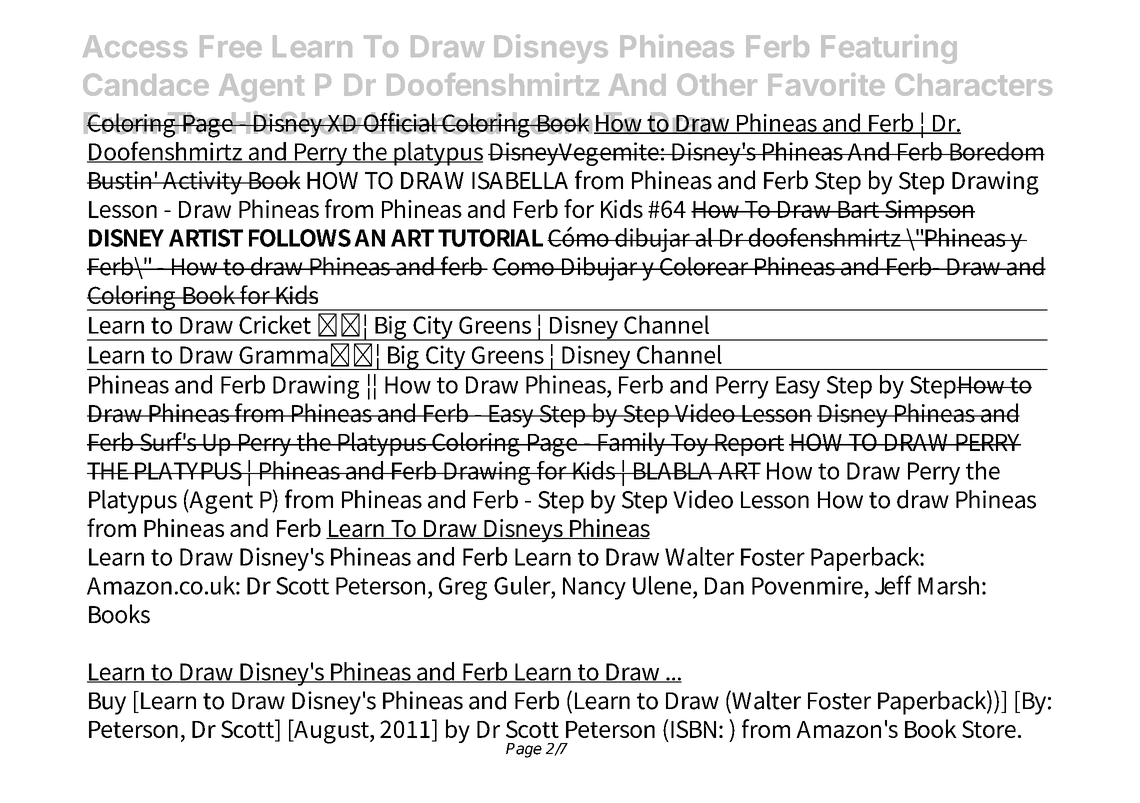  What do you see at coordinates (748, 445) in the screenshot?
I see `Report` at bounding box center [748, 445].
